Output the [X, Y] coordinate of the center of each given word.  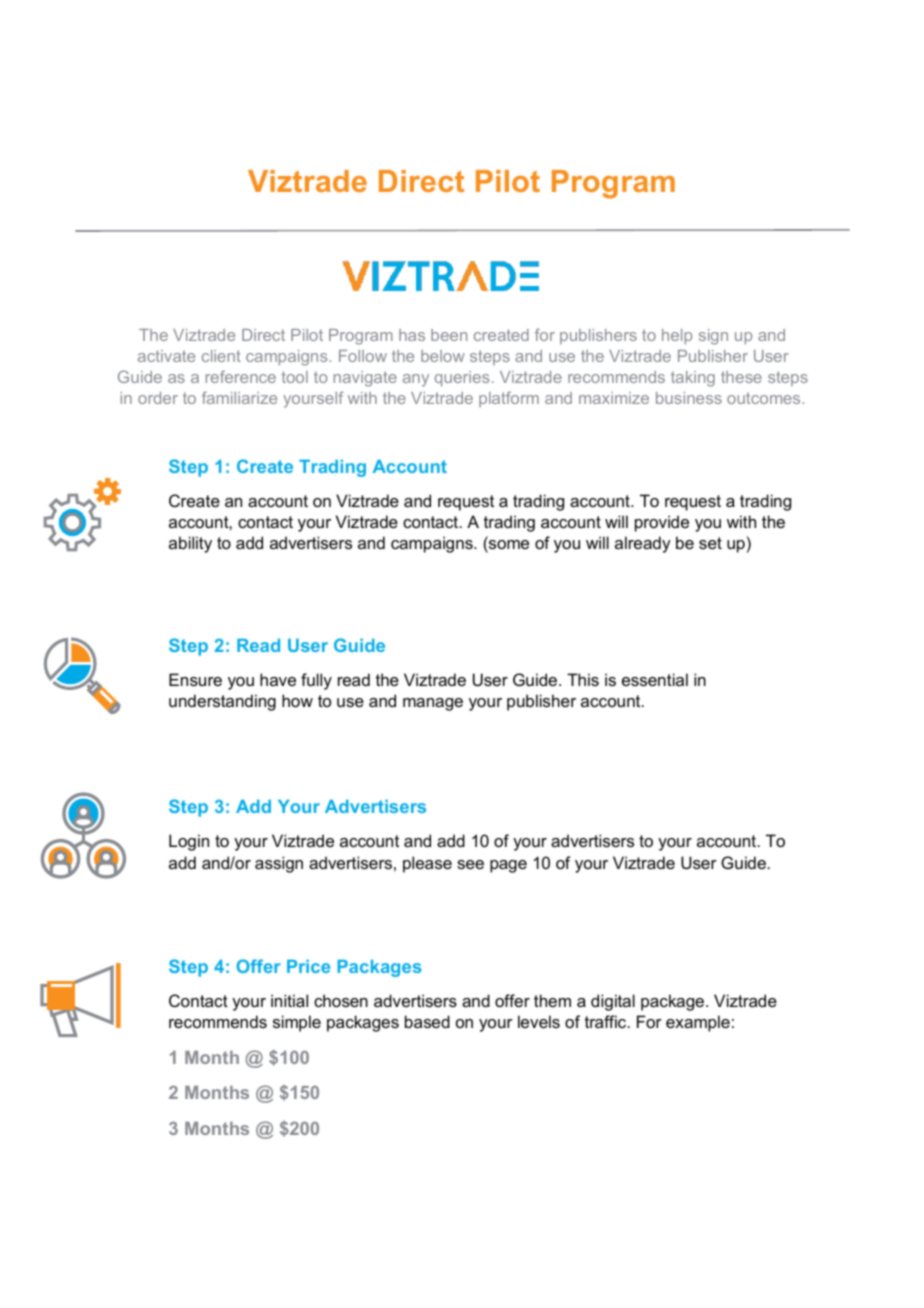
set [710, 543]
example [698, 1023]
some [508, 546]
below [443, 356]
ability [190, 544]
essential [655, 679]
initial [289, 1000]
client [221, 356]
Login [189, 842]
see [470, 864]
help [677, 336]
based [427, 1021]
